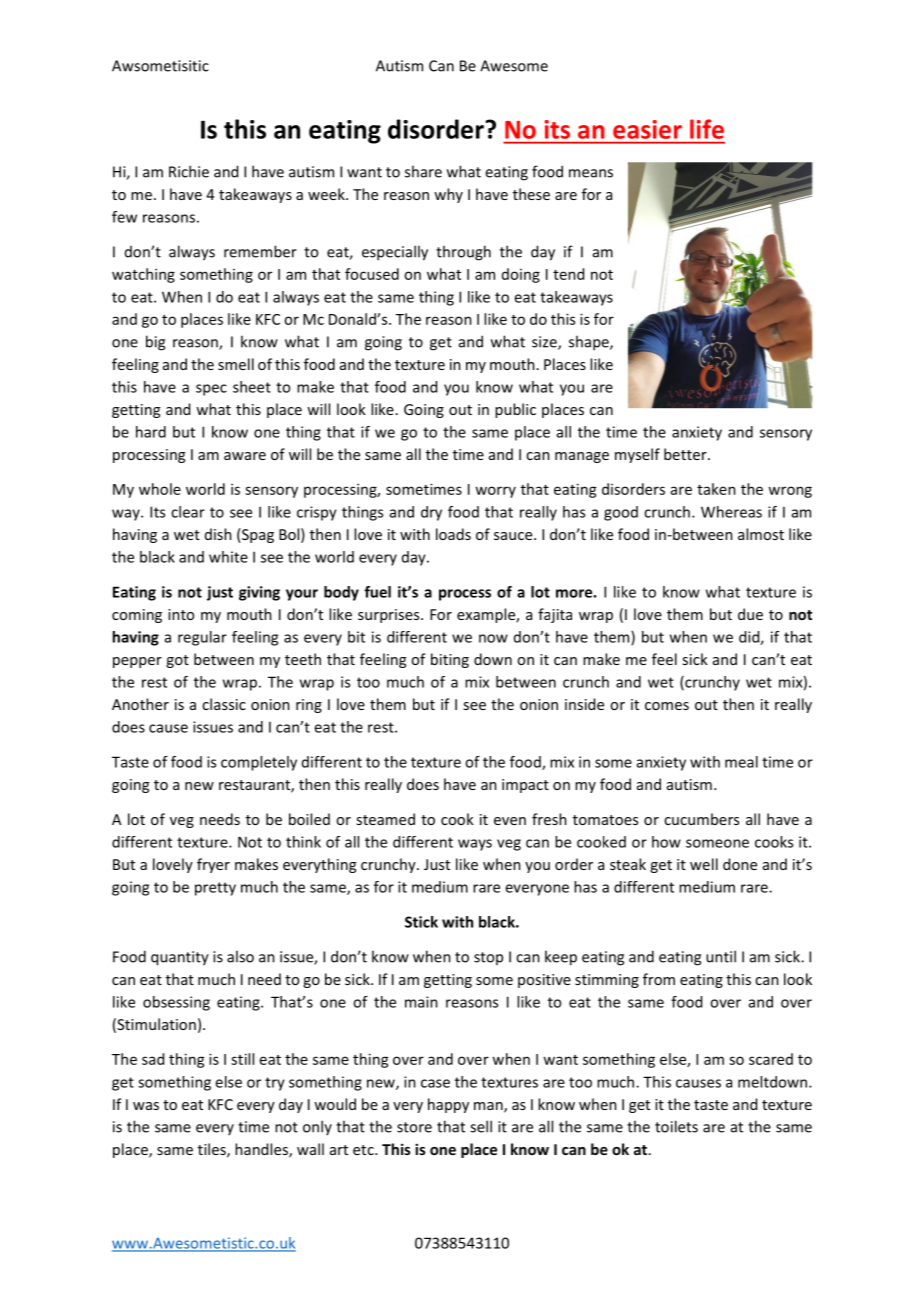  What do you see at coordinates (676, 1126) in the document?
I see `toilets` at bounding box center [676, 1126].
